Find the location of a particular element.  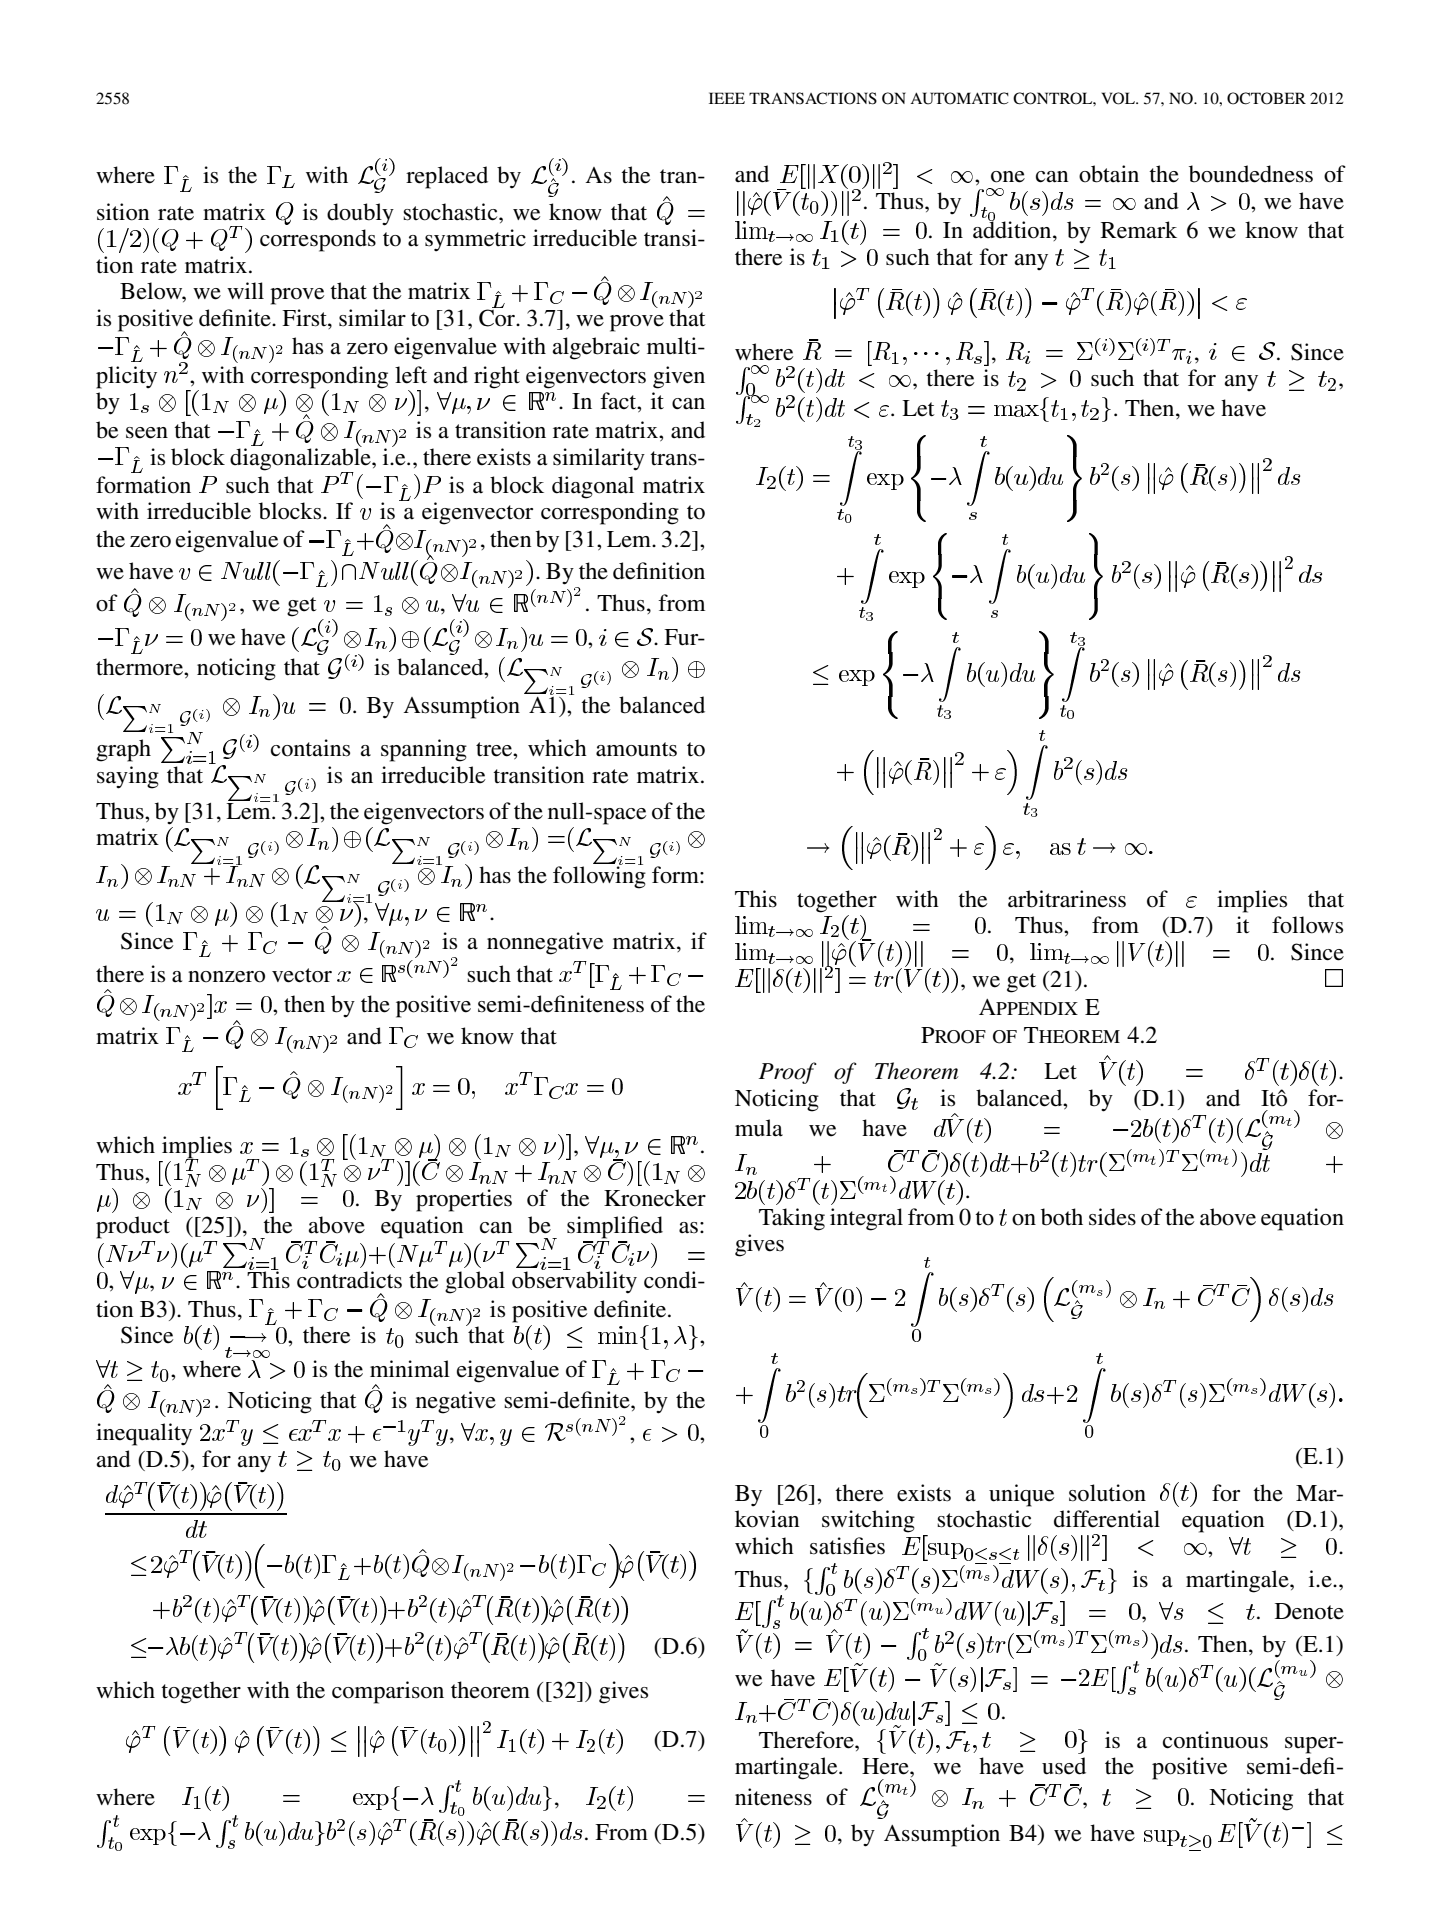

contradicts is located at coordinates (349, 1280).
